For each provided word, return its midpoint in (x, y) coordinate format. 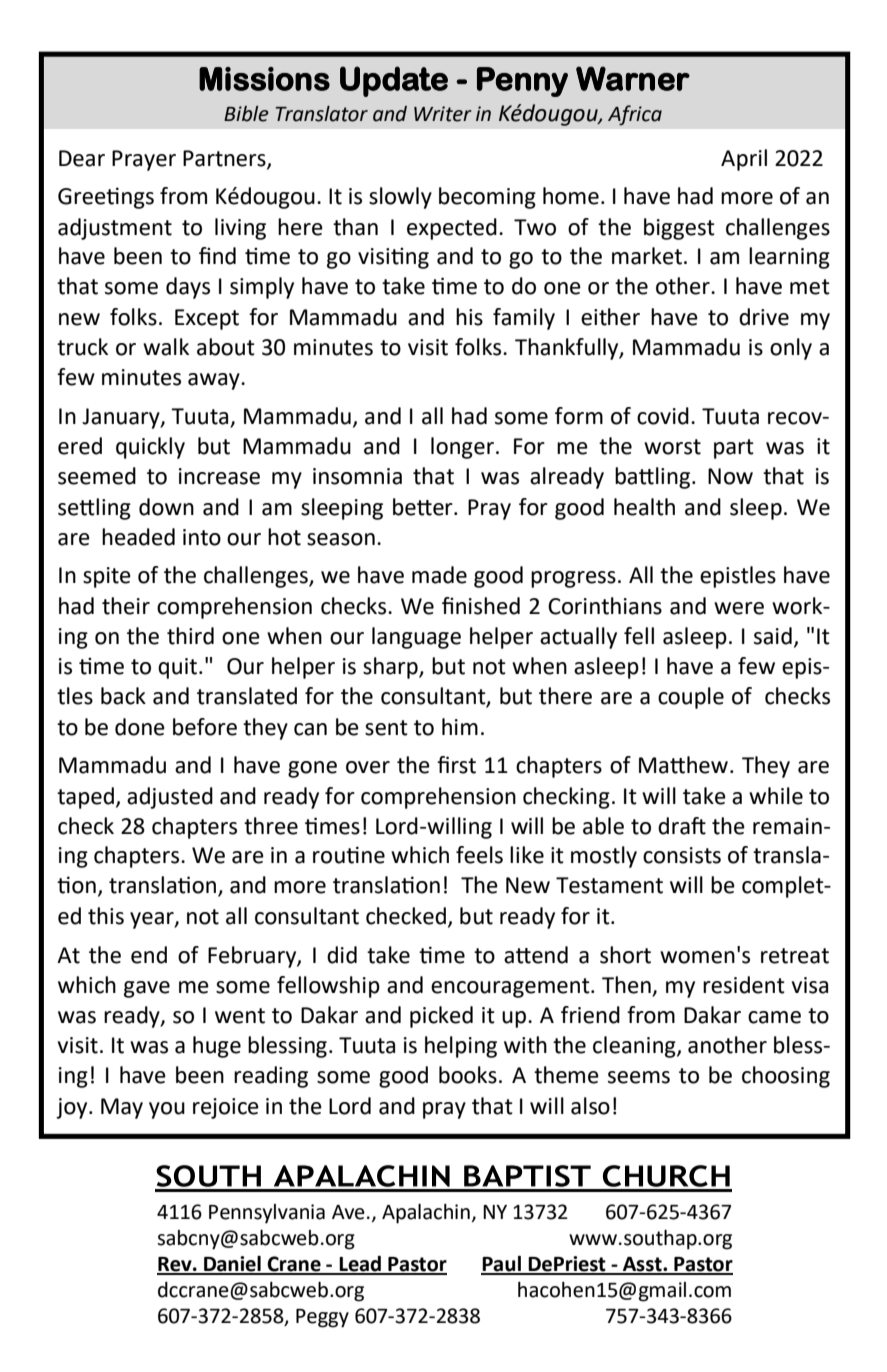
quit (179, 668)
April (744, 160)
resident (744, 985)
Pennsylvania (267, 1214)
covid (663, 416)
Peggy (322, 1318)
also (590, 1106)
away (215, 381)
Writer (443, 114)
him (460, 726)
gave (147, 989)
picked (441, 1017)
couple (691, 698)
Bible (246, 114)
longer (462, 448)
